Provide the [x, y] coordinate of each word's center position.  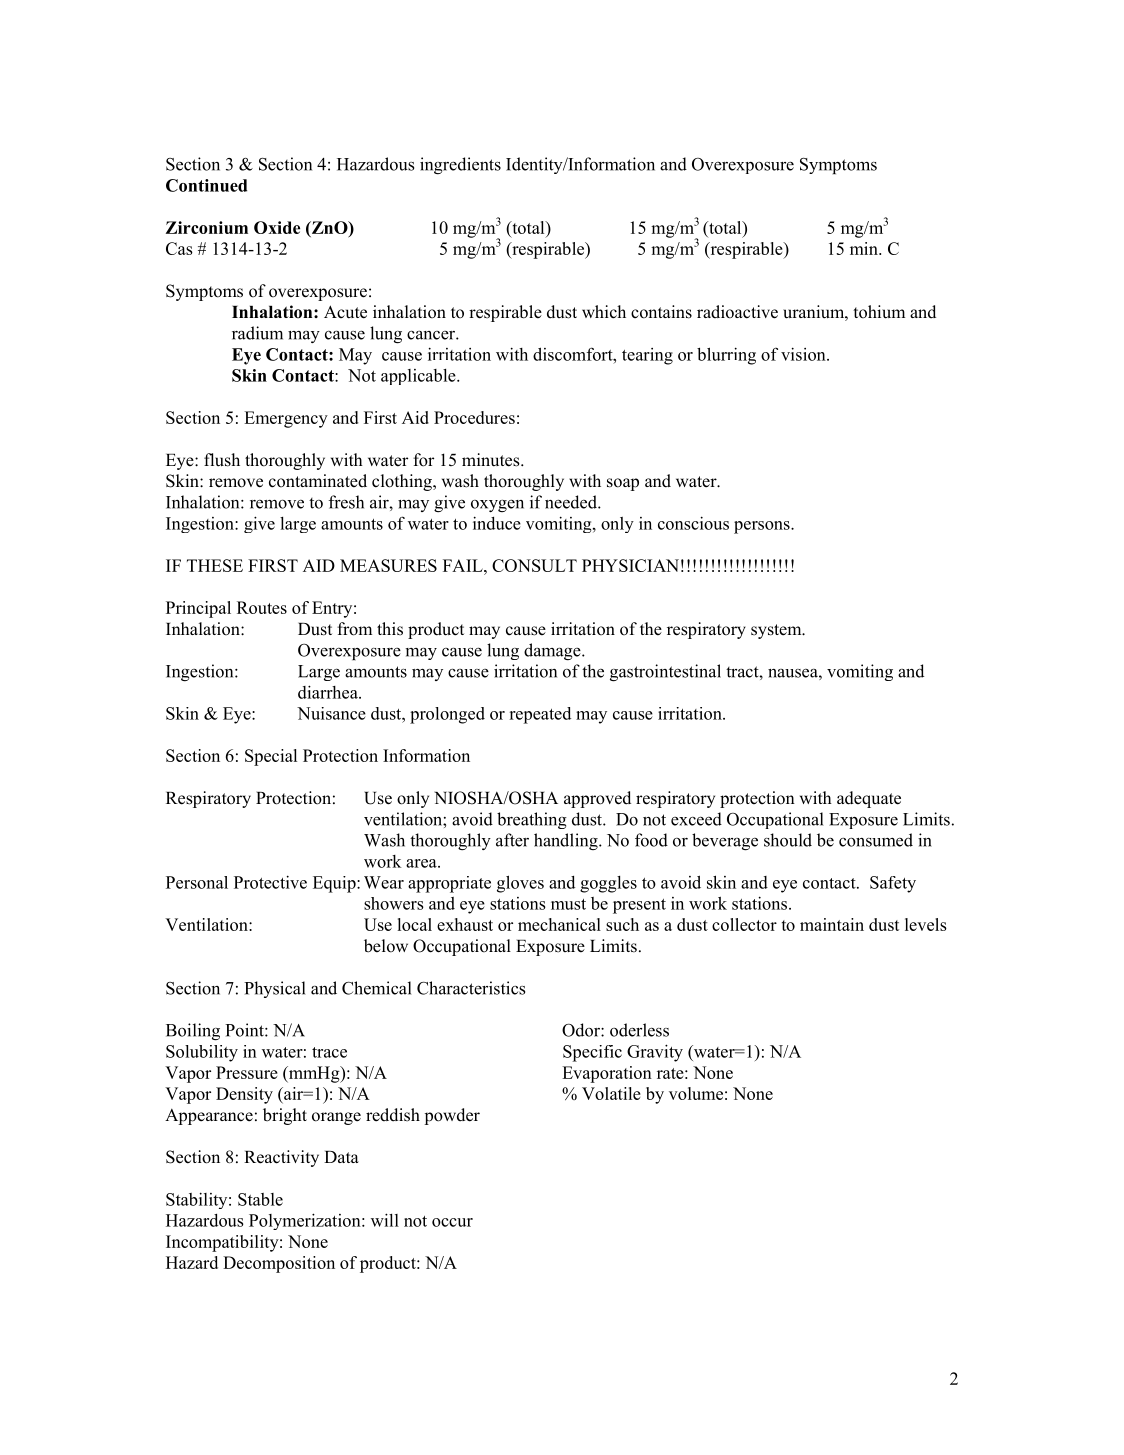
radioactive [737, 312]
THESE [215, 565]
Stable [260, 1199]
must [568, 904]
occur [452, 1222]
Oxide [277, 227]
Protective [270, 882]
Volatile [611, 1093]
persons [763, 527]
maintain [832, 924]
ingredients [460, 165]
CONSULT [534, 565]
